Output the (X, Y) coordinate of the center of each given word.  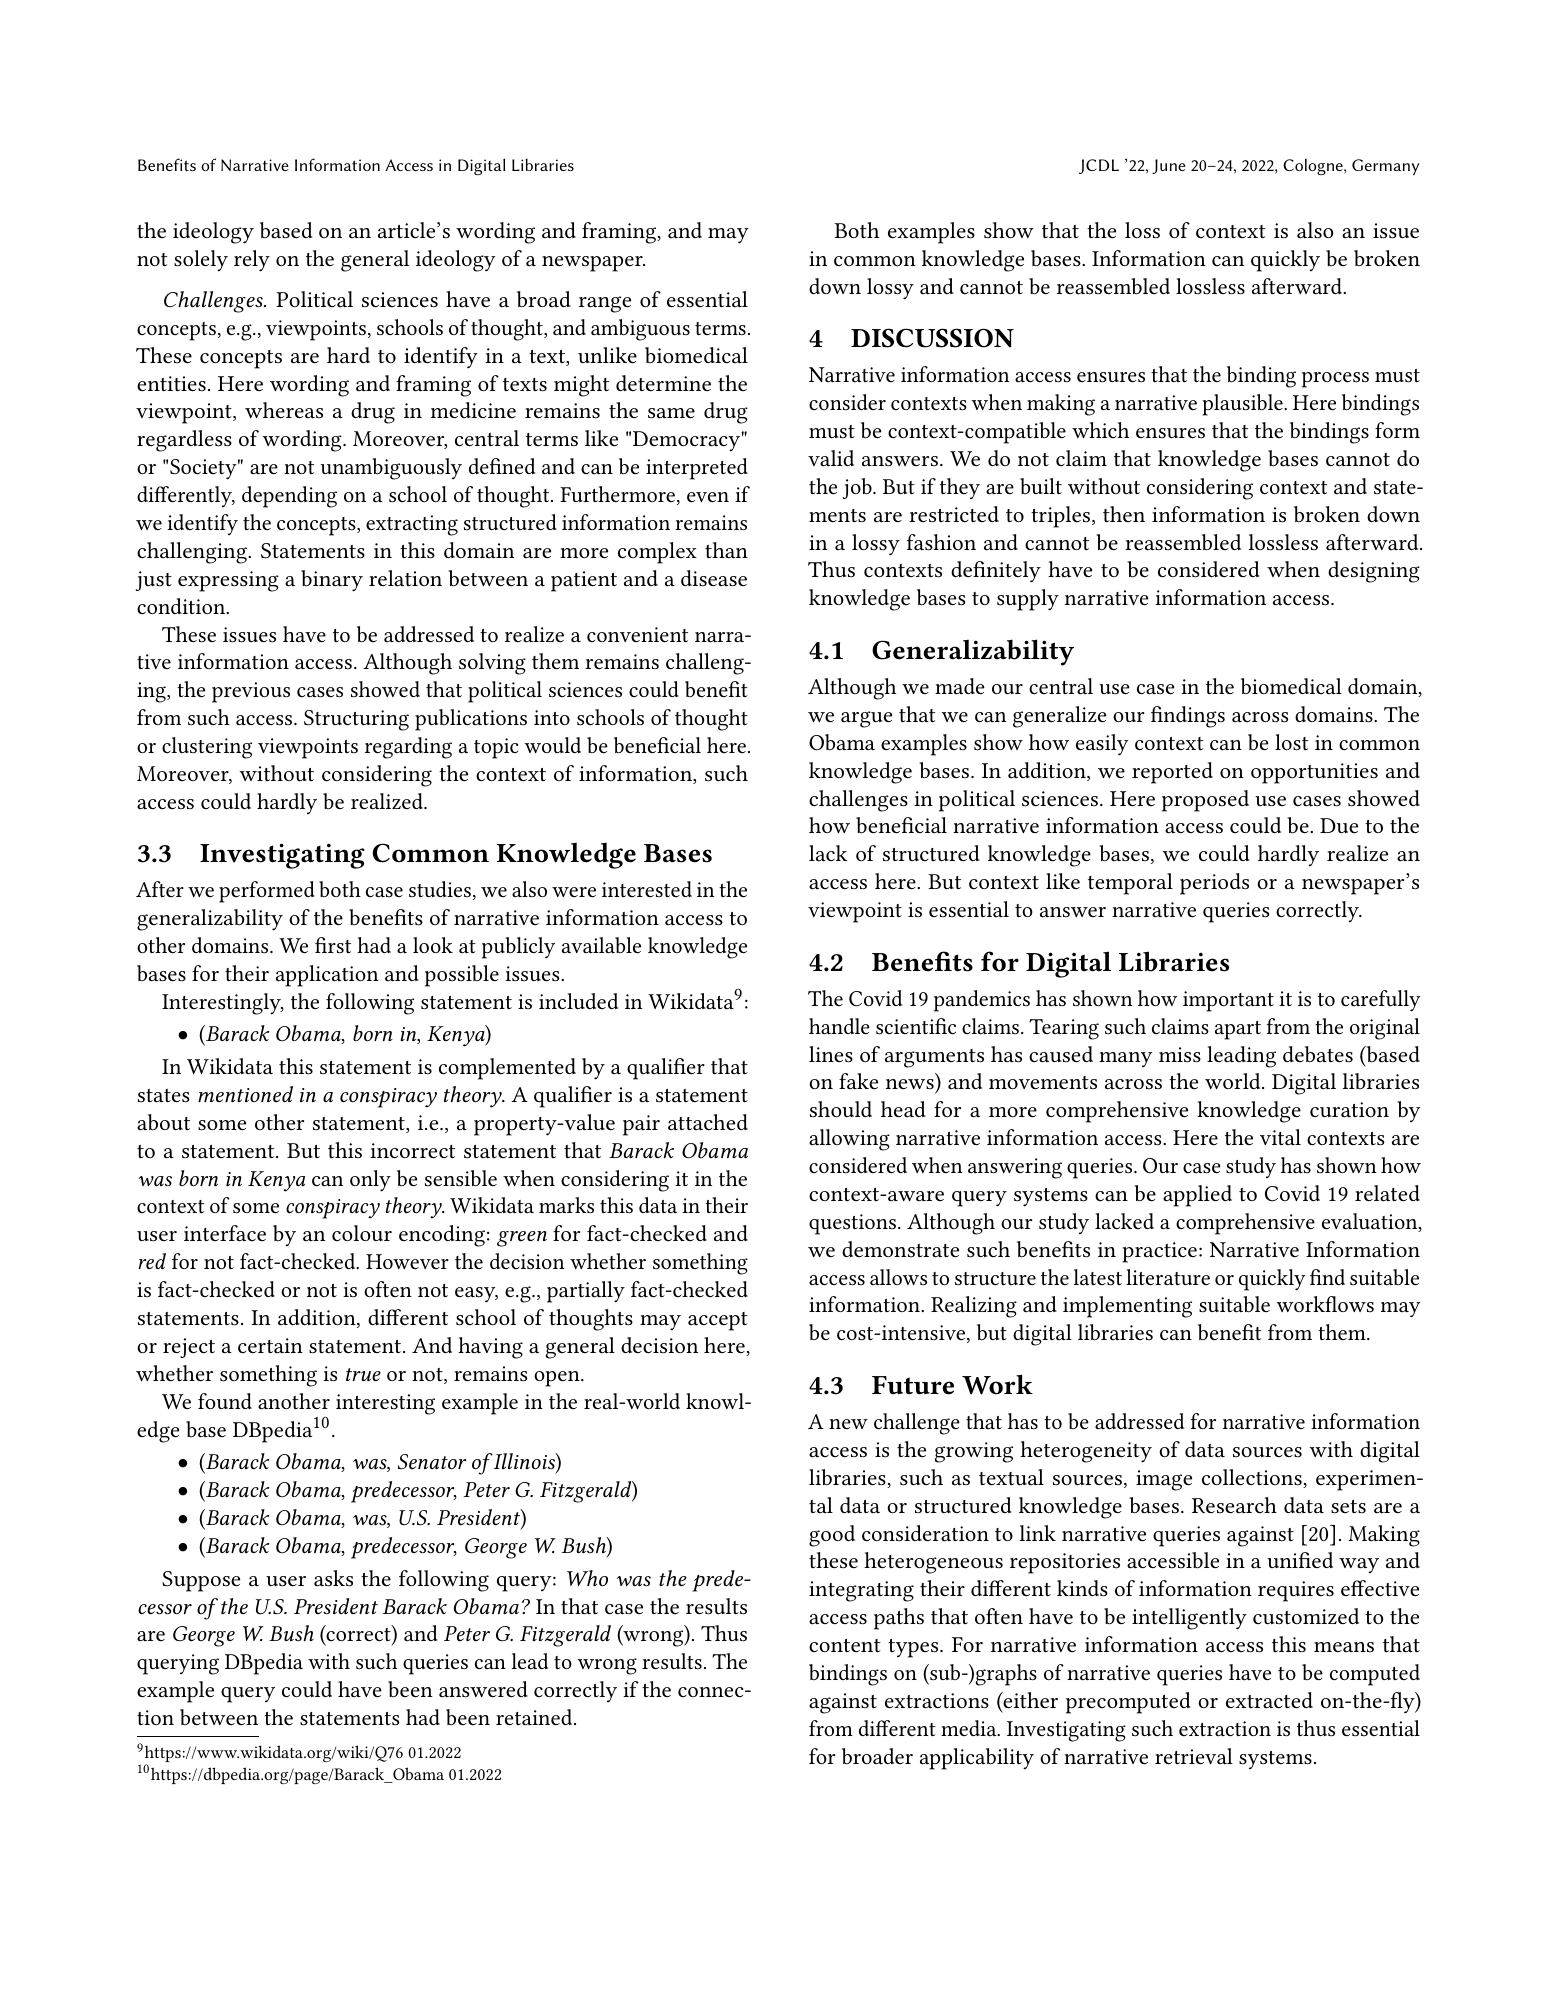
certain (270, 1345)
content (845, 1646)
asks (333, 1578)
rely (252, 261)
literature (1168, 1277)
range (605, 304)
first (333, 945)
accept (718, 1321)
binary (332, 581)
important (1228, 1001)
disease (714, 578)
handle (839, 1026)
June (1169, 166)
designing (1374, 572)
